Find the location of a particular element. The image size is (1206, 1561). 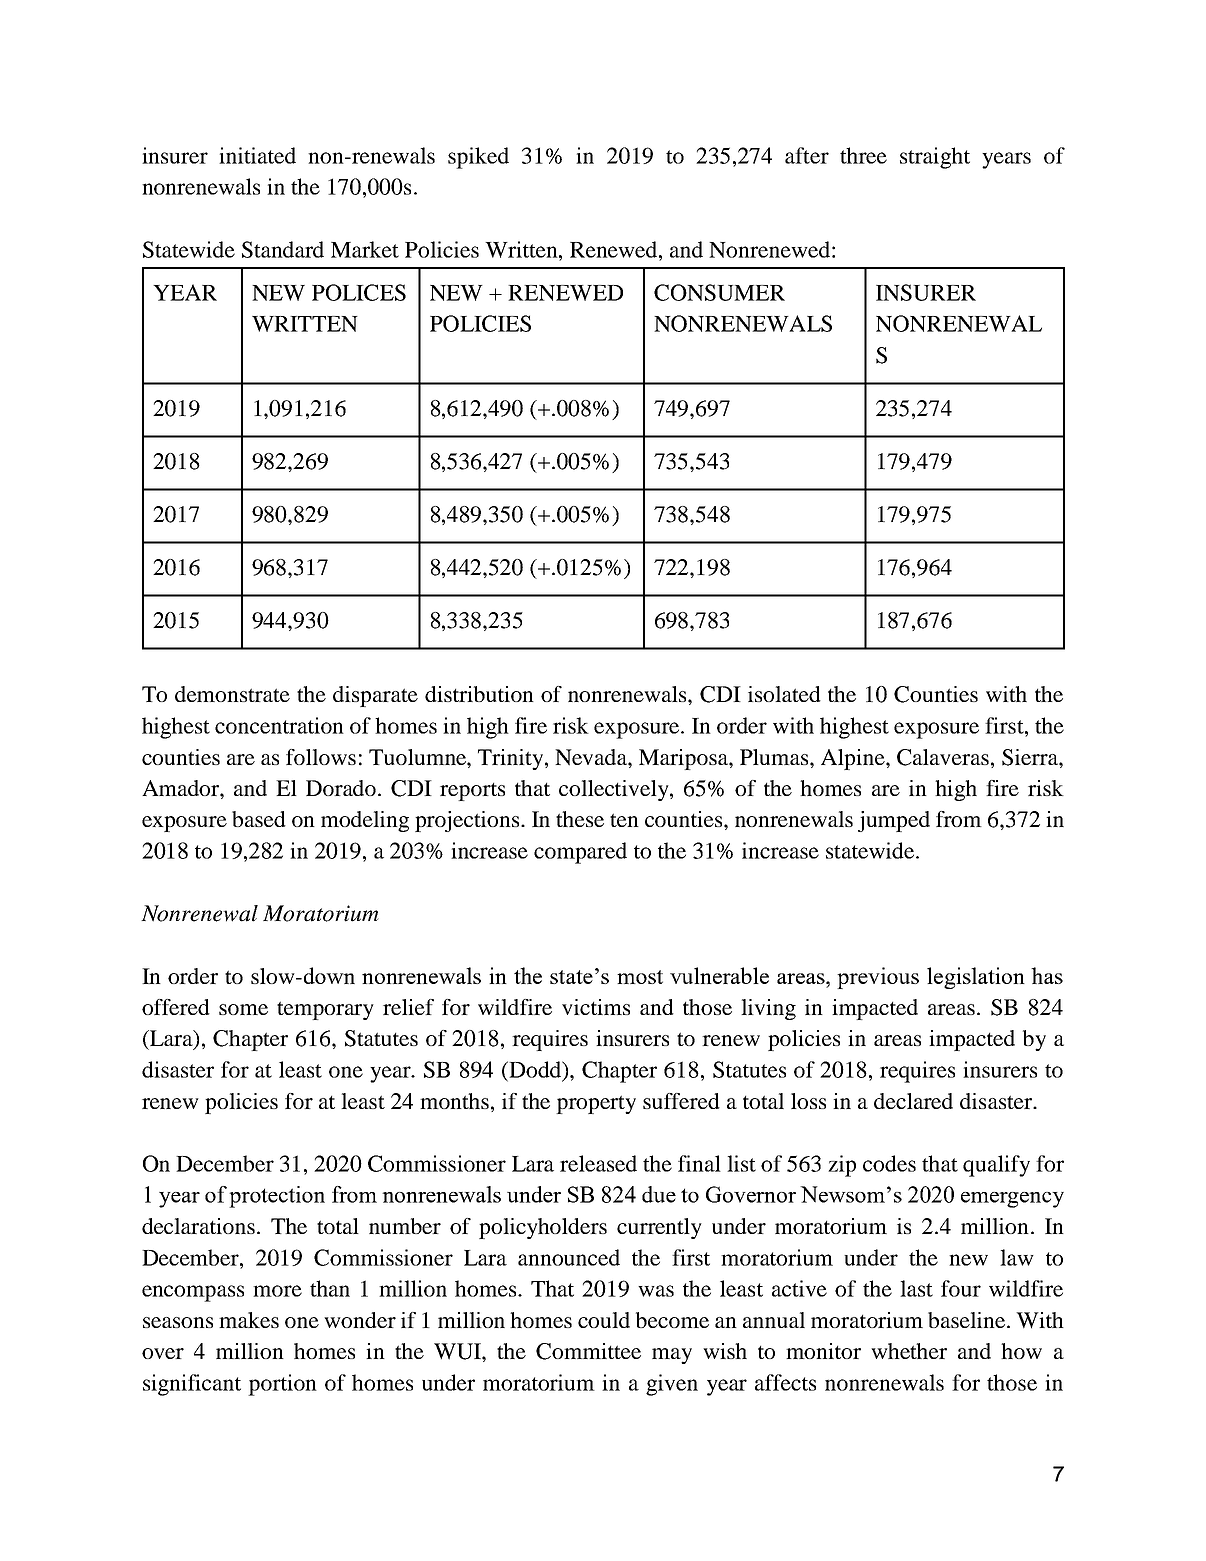

initiated is located at coordinates (257, 155).
